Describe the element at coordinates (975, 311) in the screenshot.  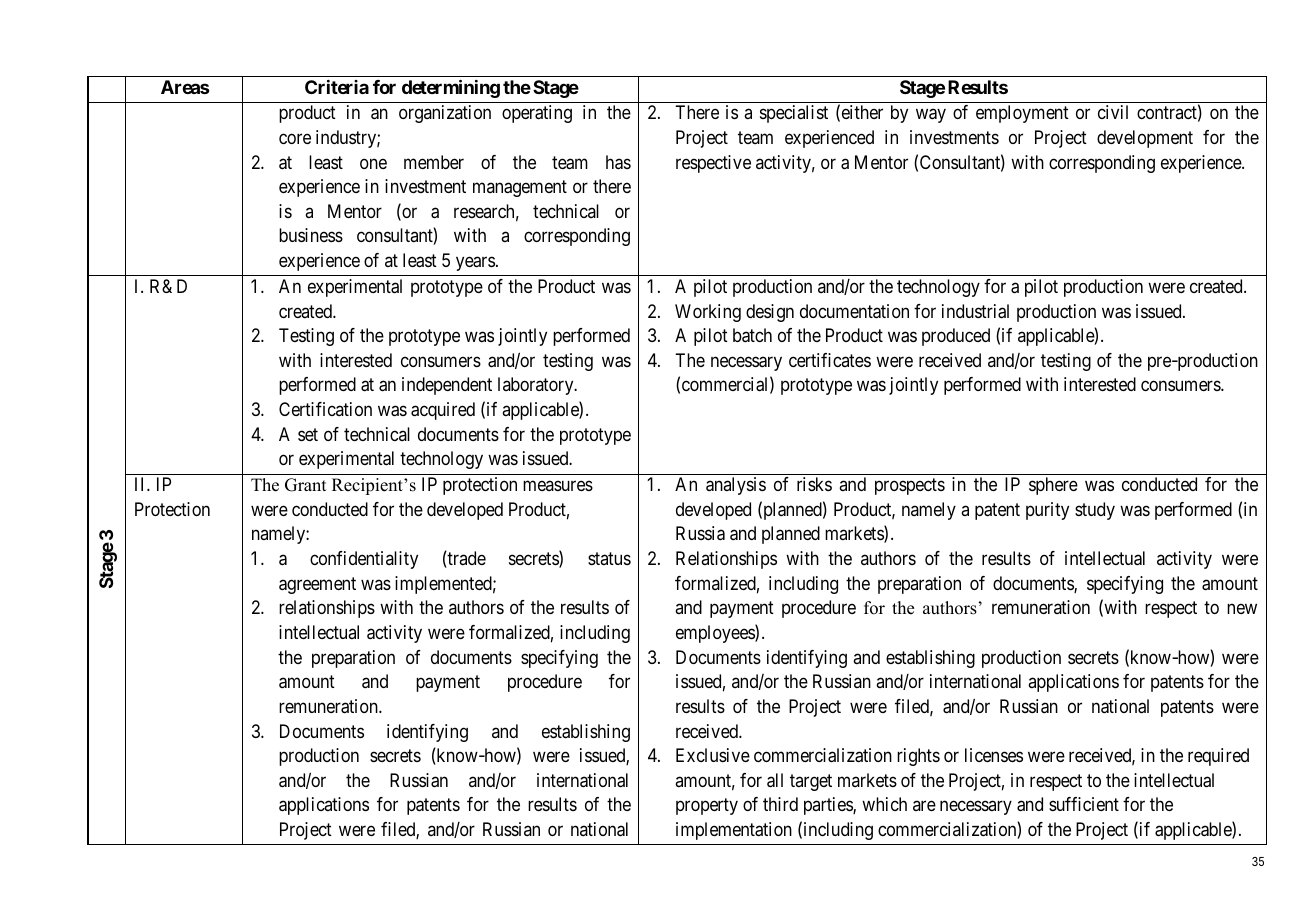
I see `industrial` at that location.
